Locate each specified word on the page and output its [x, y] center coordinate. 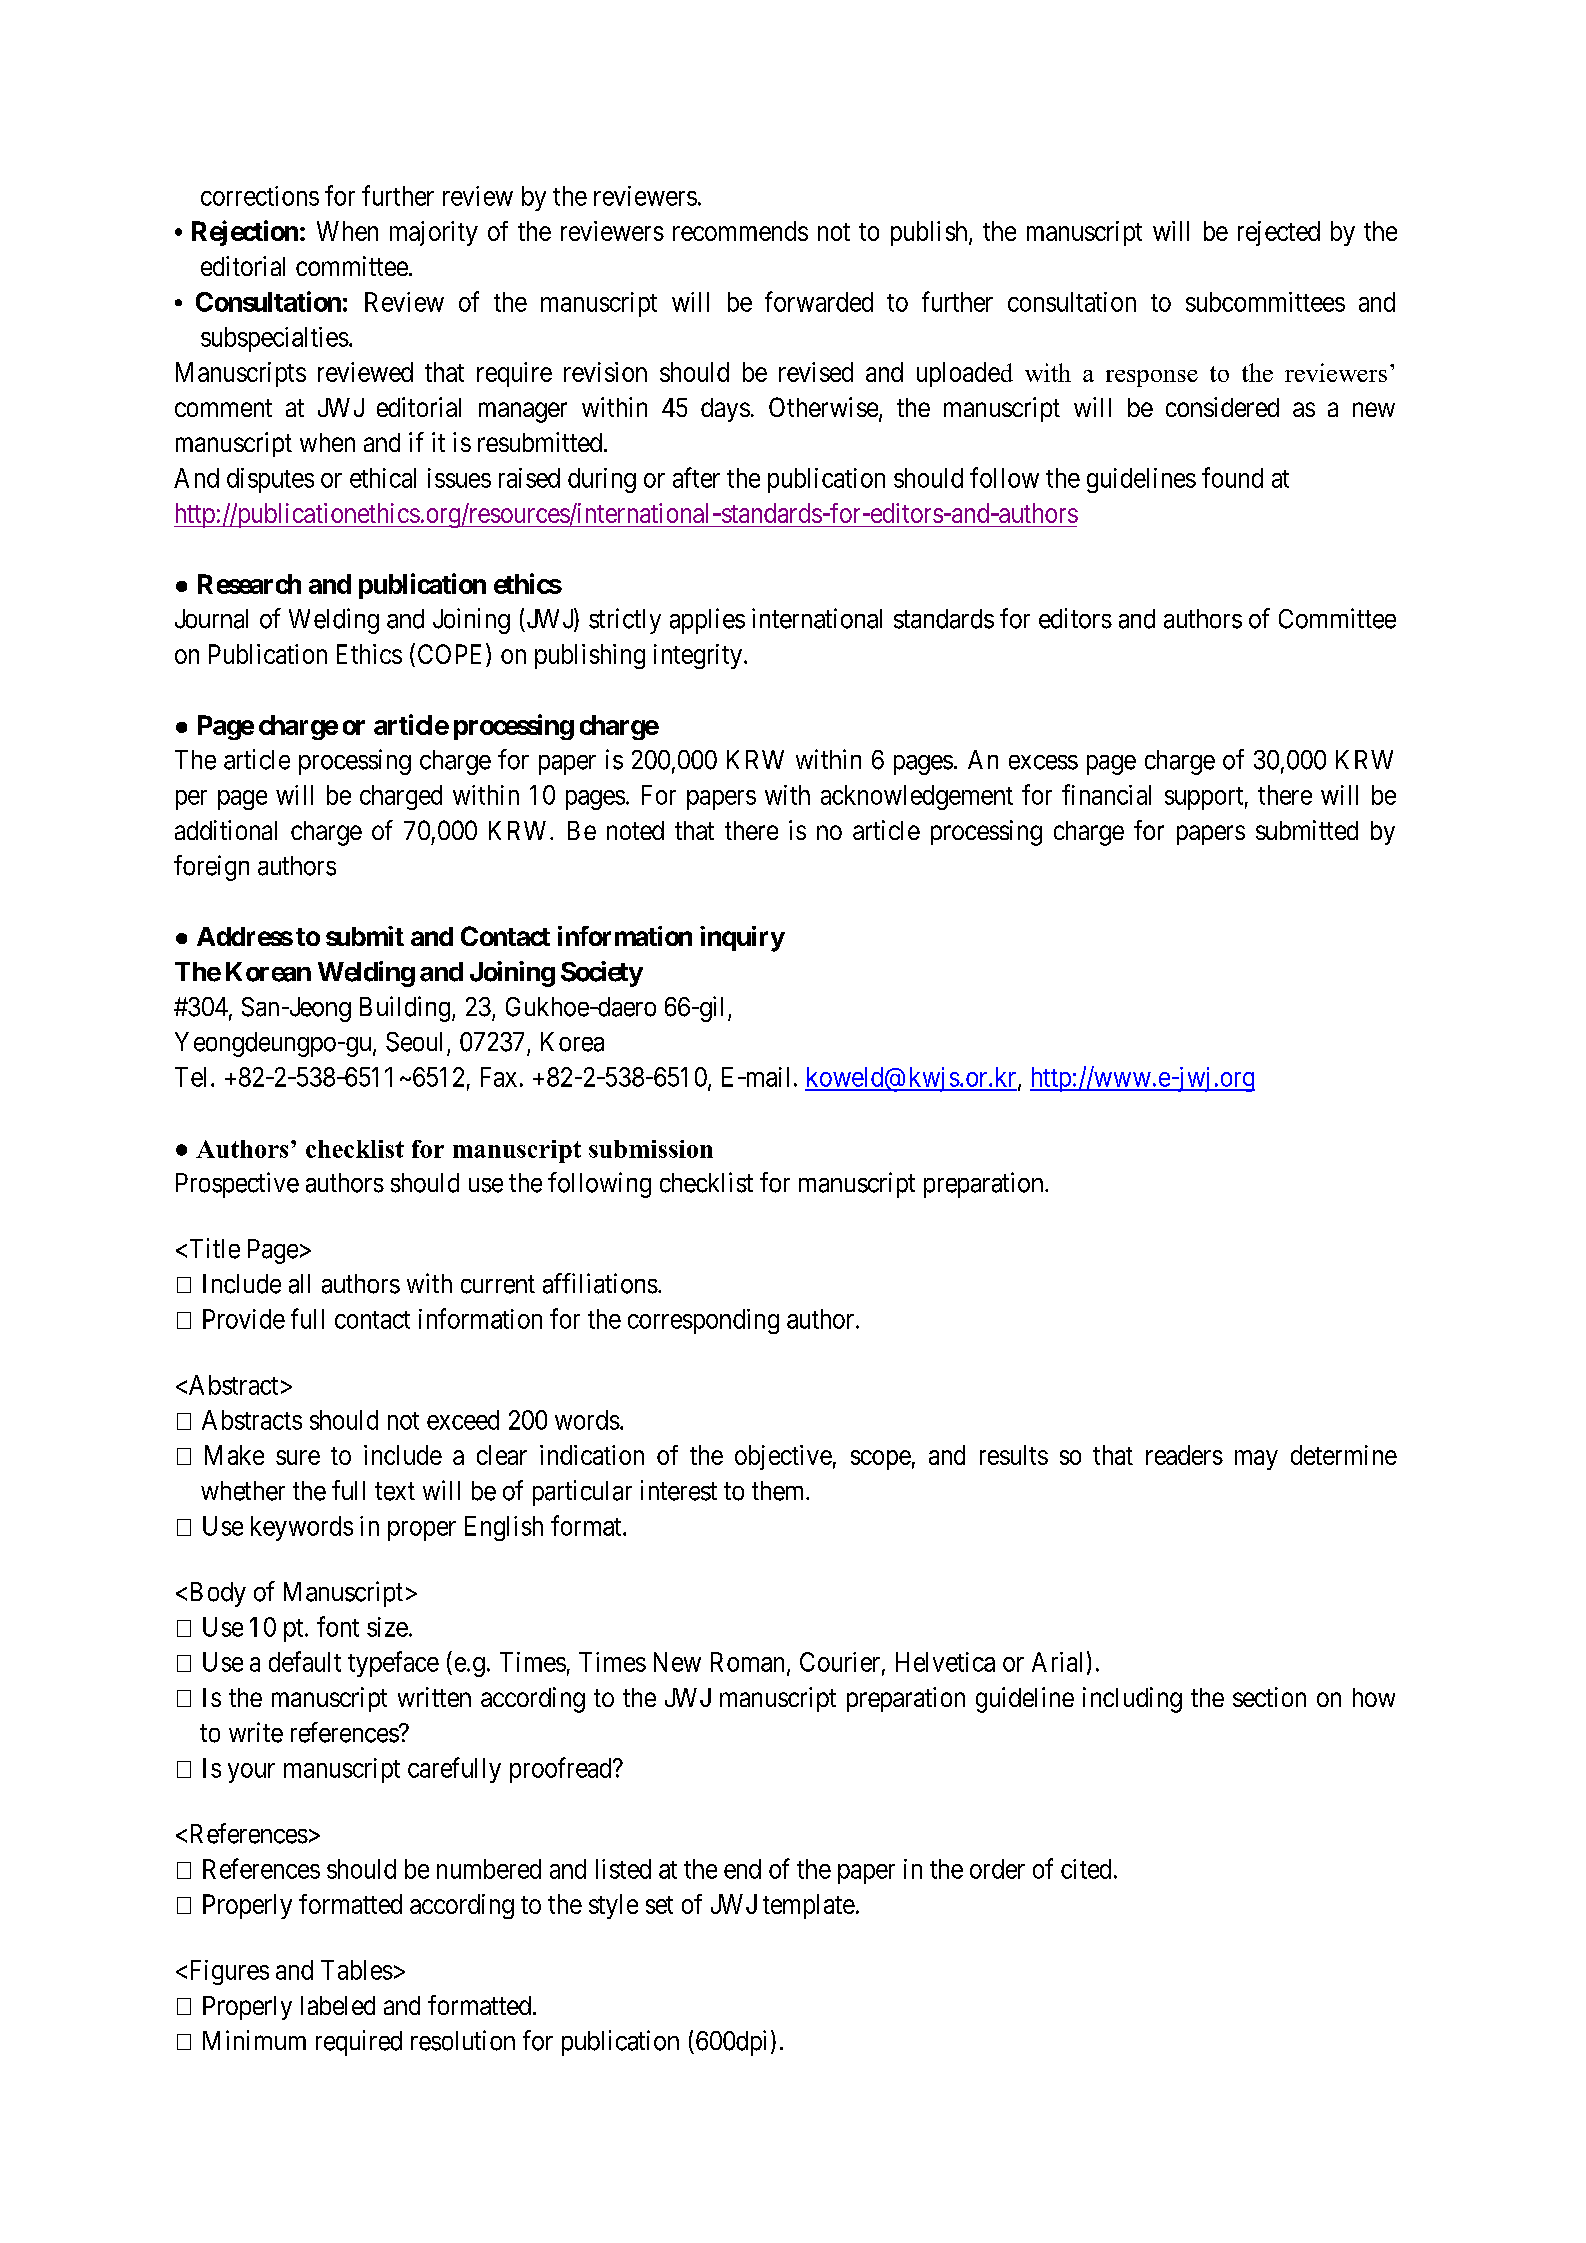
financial [1106, 794]
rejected [1279, 233]
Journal [211, 619]
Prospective [237, 1185]
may [1256, 1460]
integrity [699, 656]
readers [1184, 1455]
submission [651, 1149]
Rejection [245, 233]
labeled [338, 2005]
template [809, 1906]
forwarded [819, 301]
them [779, 1491]
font [338, 1626]
